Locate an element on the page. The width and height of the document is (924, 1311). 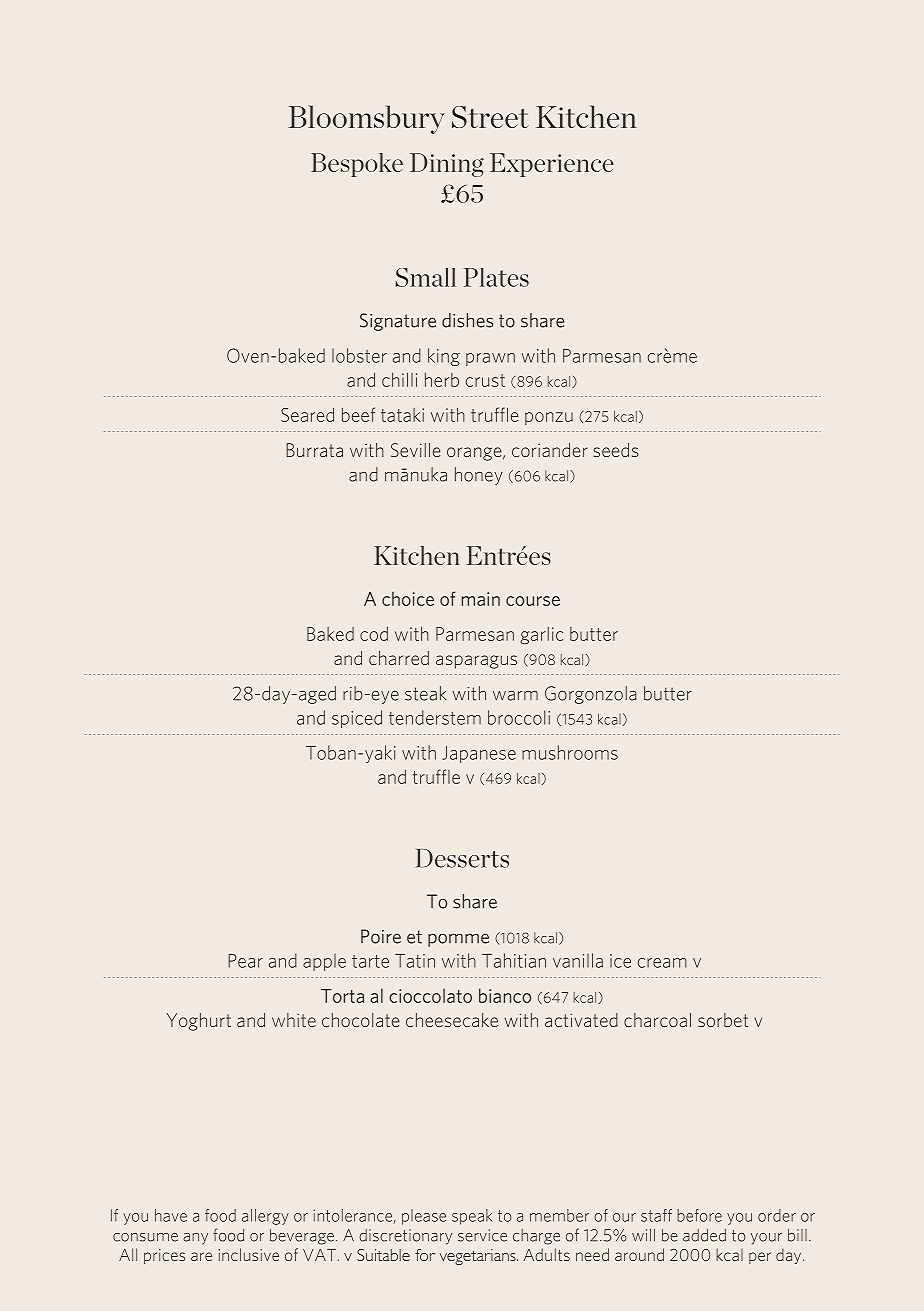
Seville is located at coordinates (415, 450).
